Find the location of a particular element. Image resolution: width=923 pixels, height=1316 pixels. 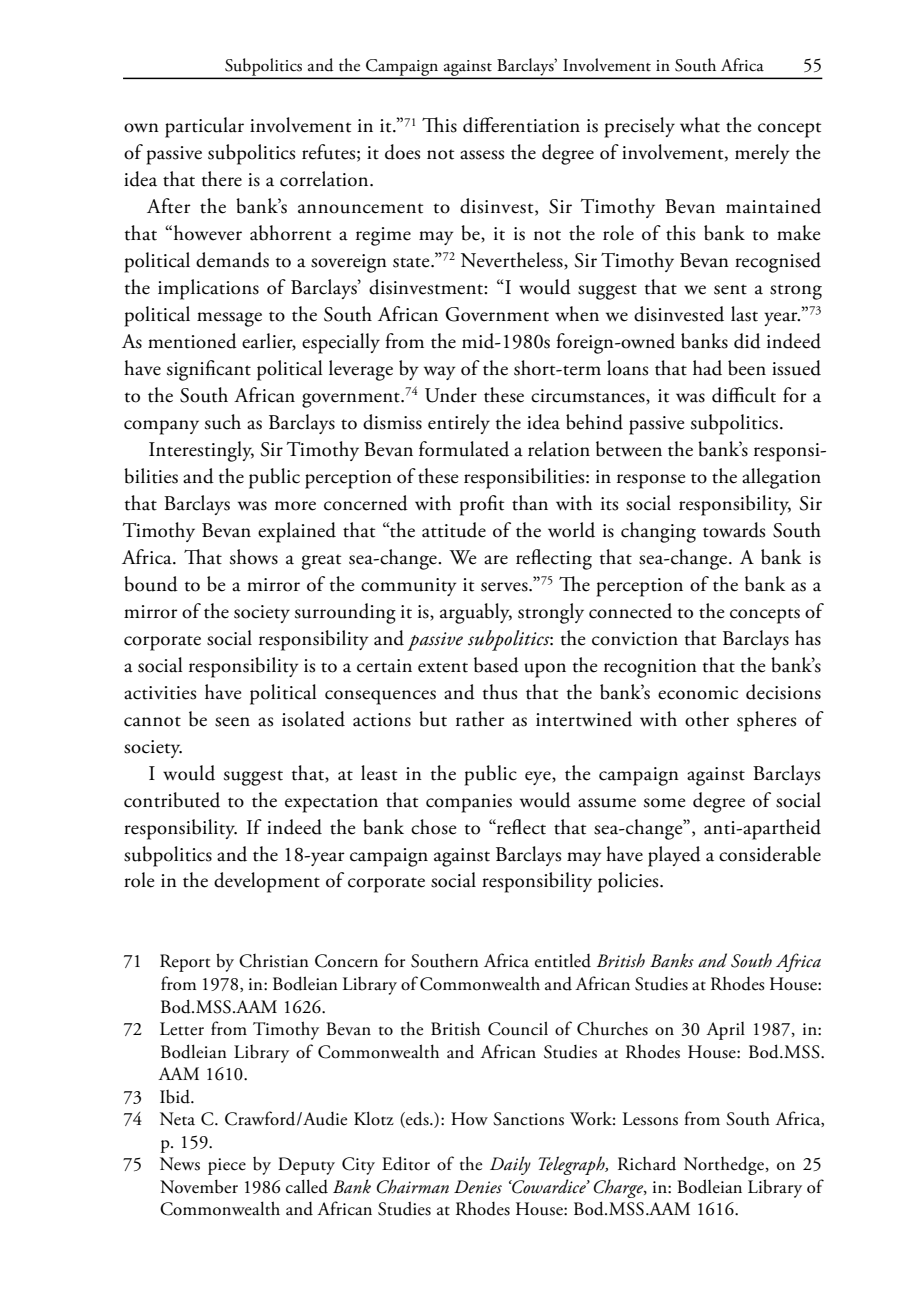

there is located at coordinates (222, 179).
